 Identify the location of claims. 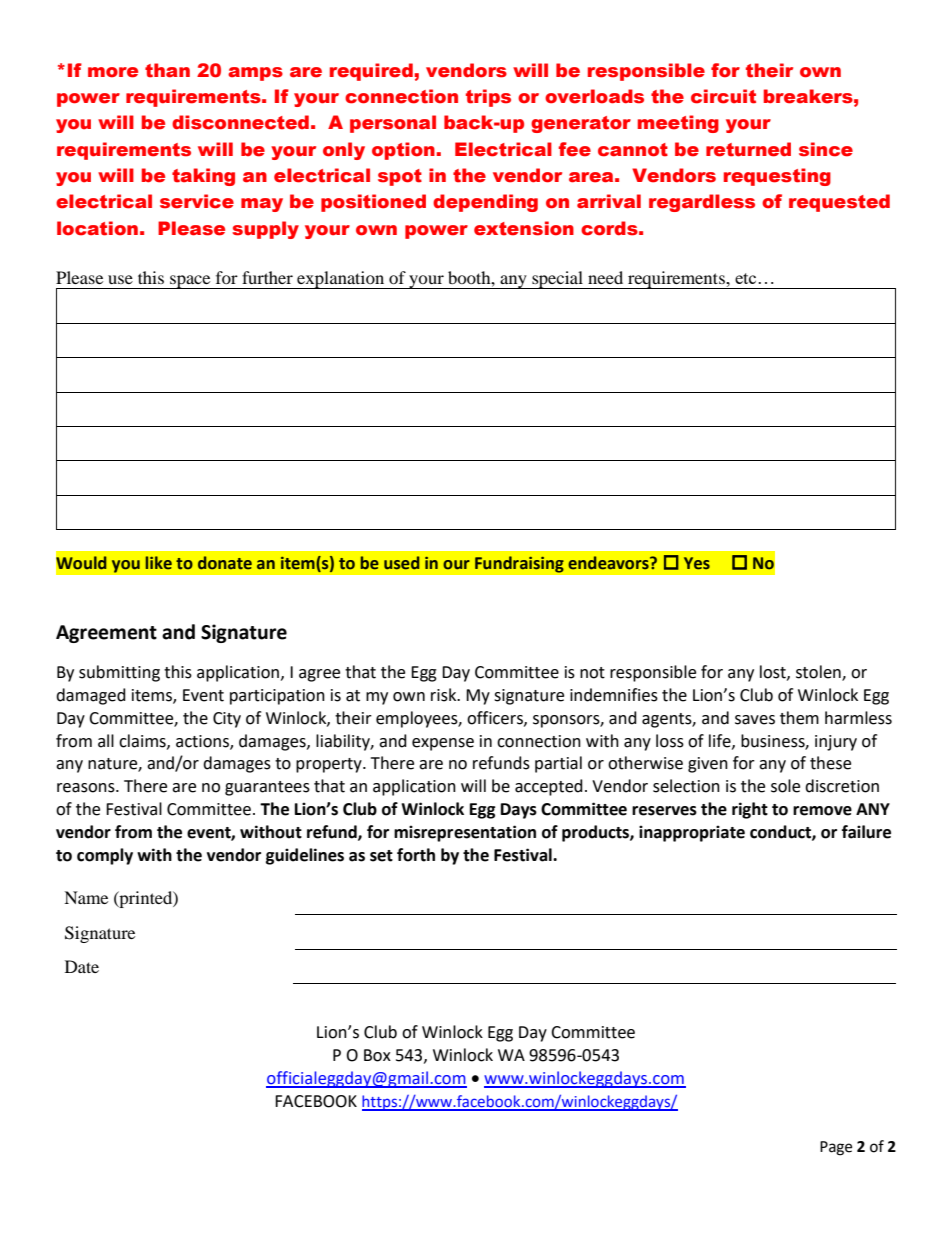
(143, 741).
